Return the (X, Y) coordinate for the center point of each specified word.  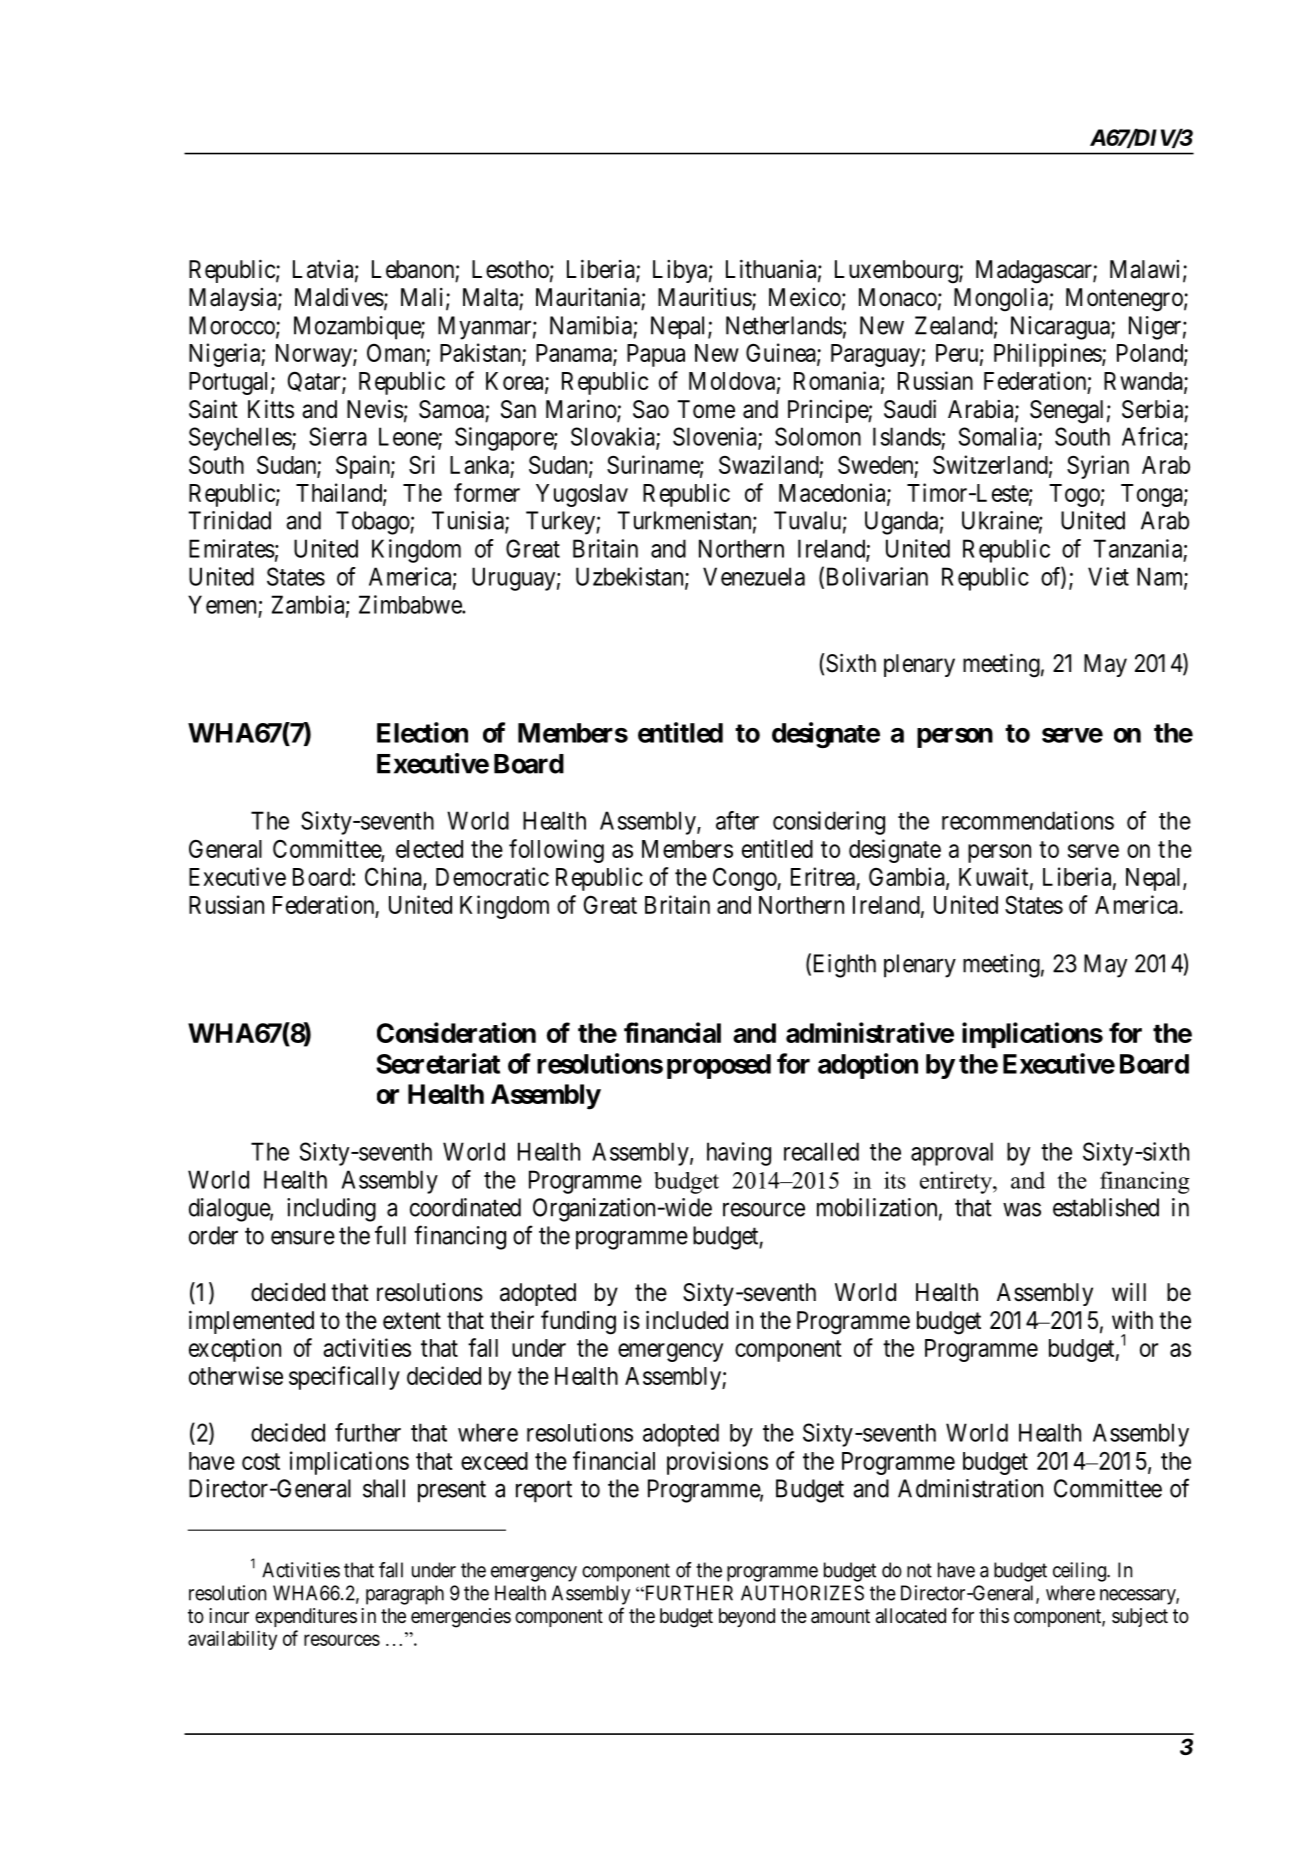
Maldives (339, 297)
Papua (656, 355)
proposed (719, 1066)
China (394, 878)
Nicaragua (1061, 328)
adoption (868, 1066)
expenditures (306, 1617)
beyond (747, 1617)
